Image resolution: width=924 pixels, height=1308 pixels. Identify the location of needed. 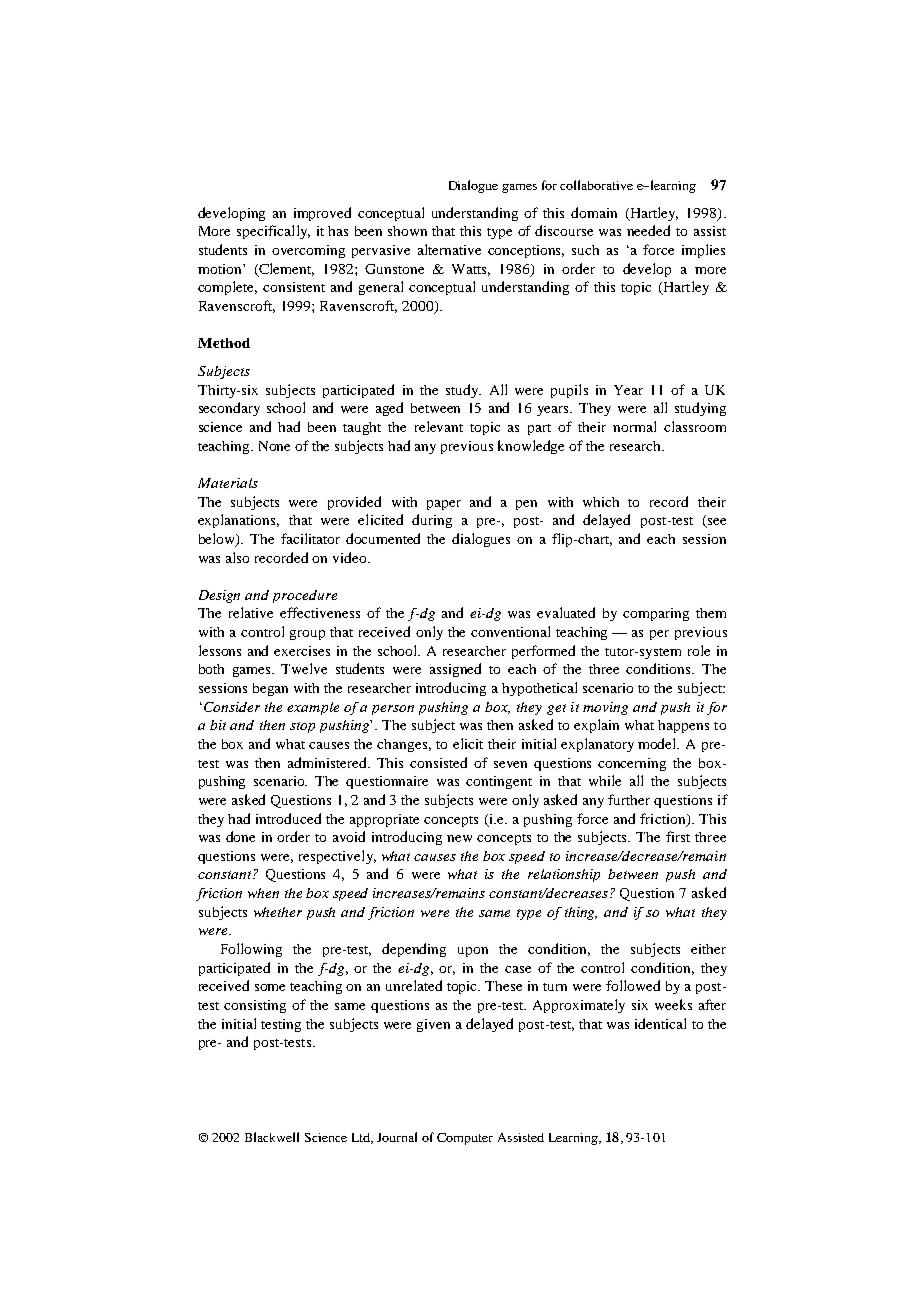
(648, 230).
